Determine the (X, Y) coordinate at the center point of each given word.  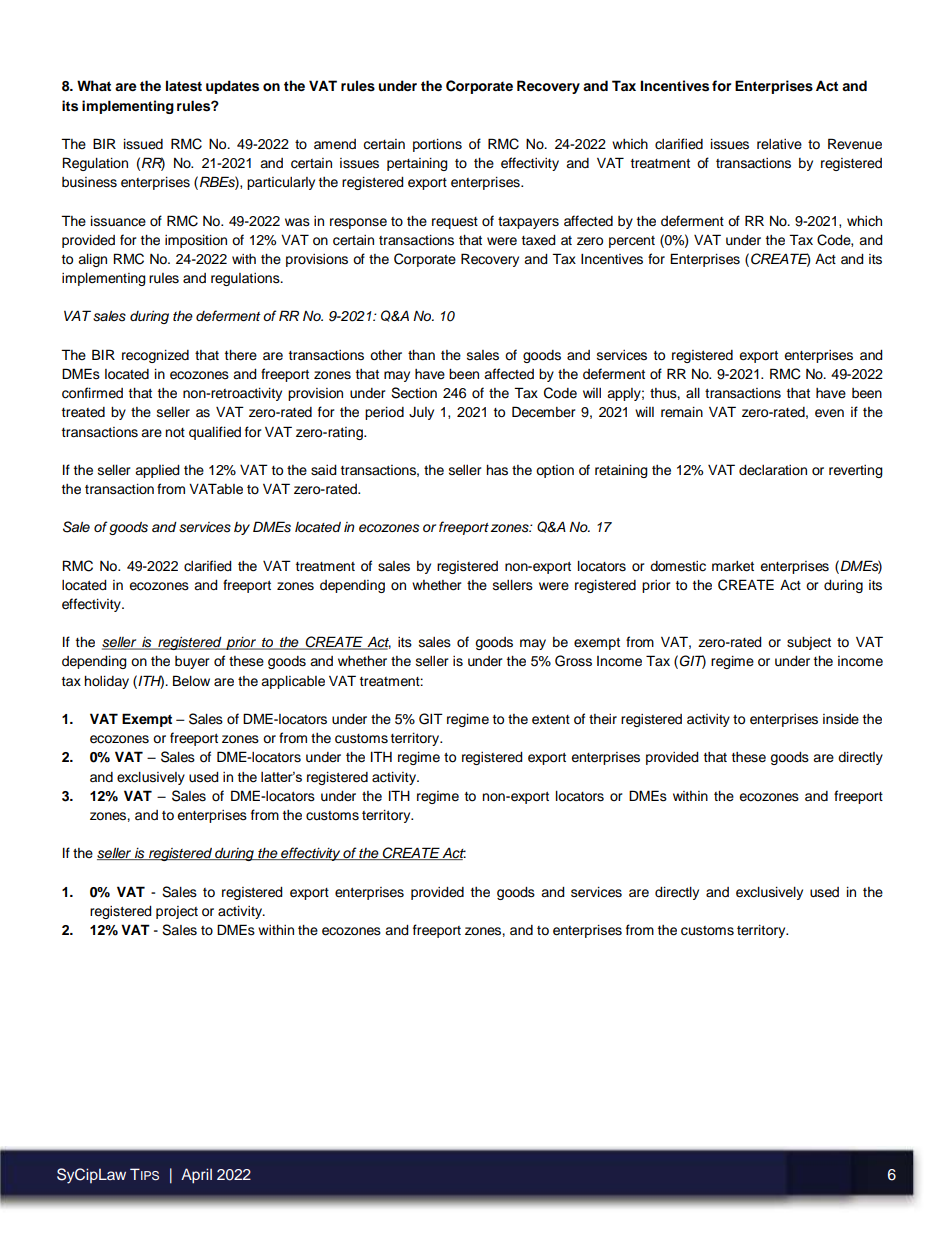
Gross (573, 661)
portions (437, 145)
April (196, 1176)
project (177, 912)
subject (809, 643)
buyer (192, 662)
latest (184, 86)
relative (779, 144)
